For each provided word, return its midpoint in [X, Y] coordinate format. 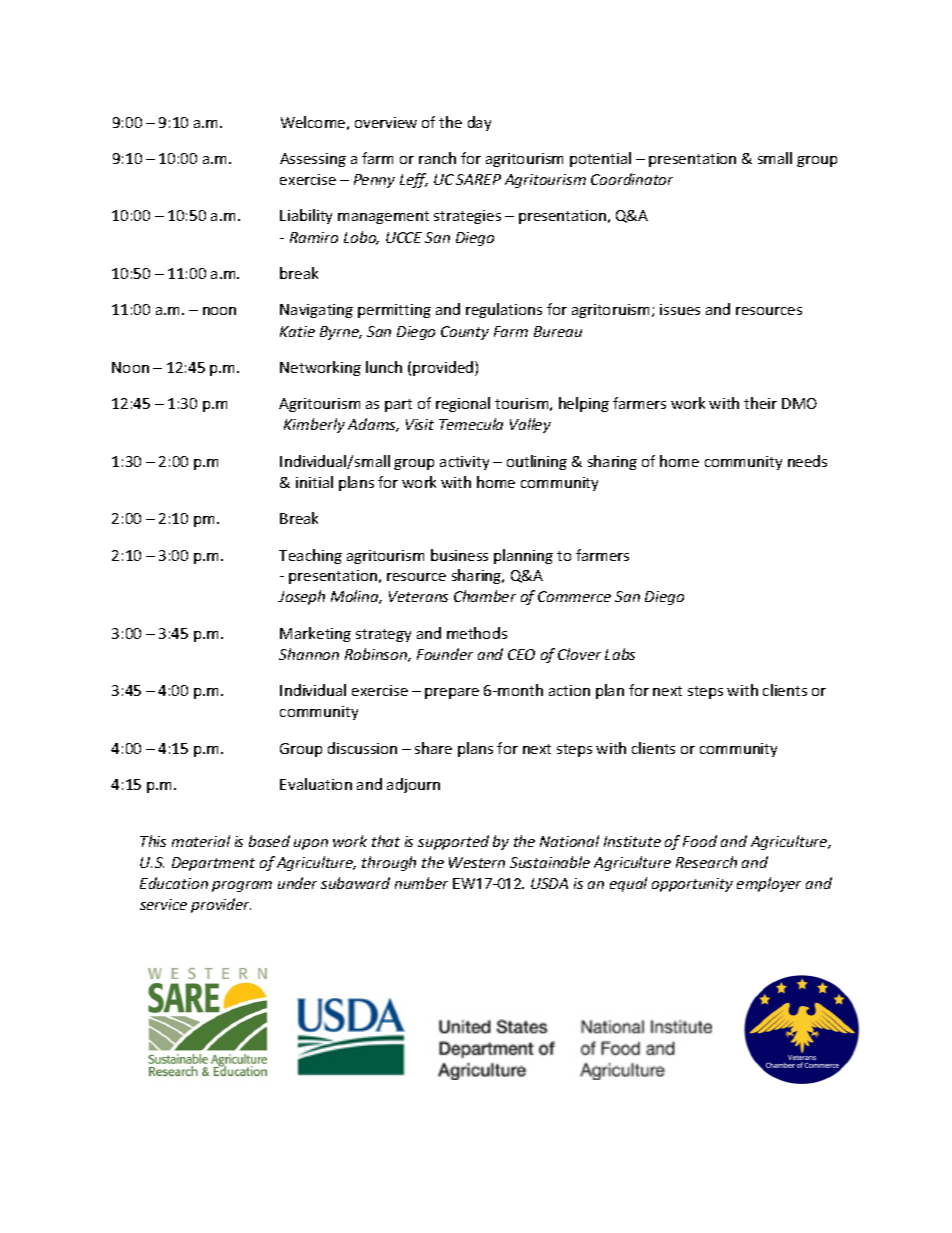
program [242, 886]
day [479, 123]
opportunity [692, 885]
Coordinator [632, 179]
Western [477, 862]
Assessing [313, 160]
